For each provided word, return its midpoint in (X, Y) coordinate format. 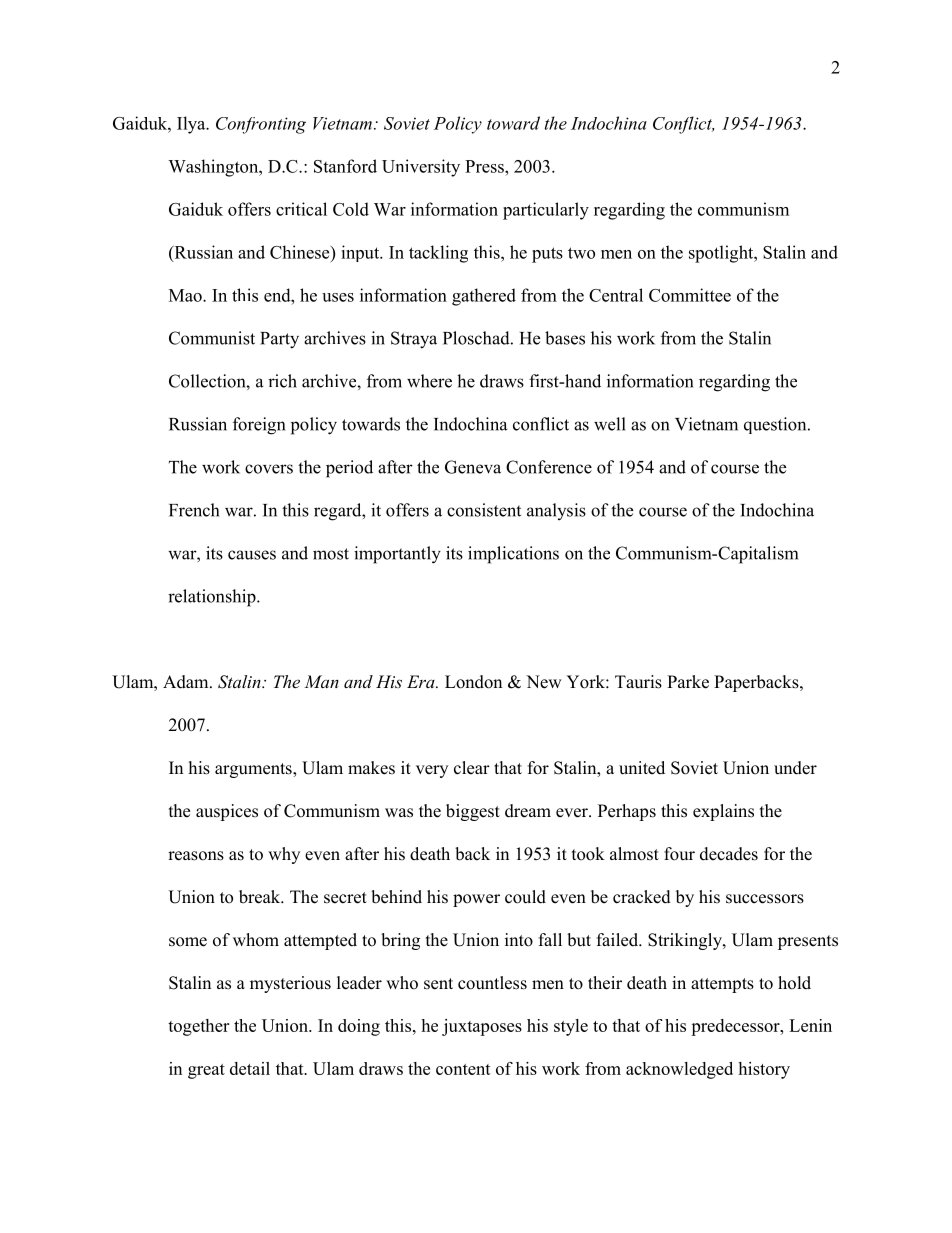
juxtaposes (482, 1027)
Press (485, 166)
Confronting (261, 125)
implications (513, 555)
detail (250, 1068)
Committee (690, 295)
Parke (688, 682)
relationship (213, 598)
